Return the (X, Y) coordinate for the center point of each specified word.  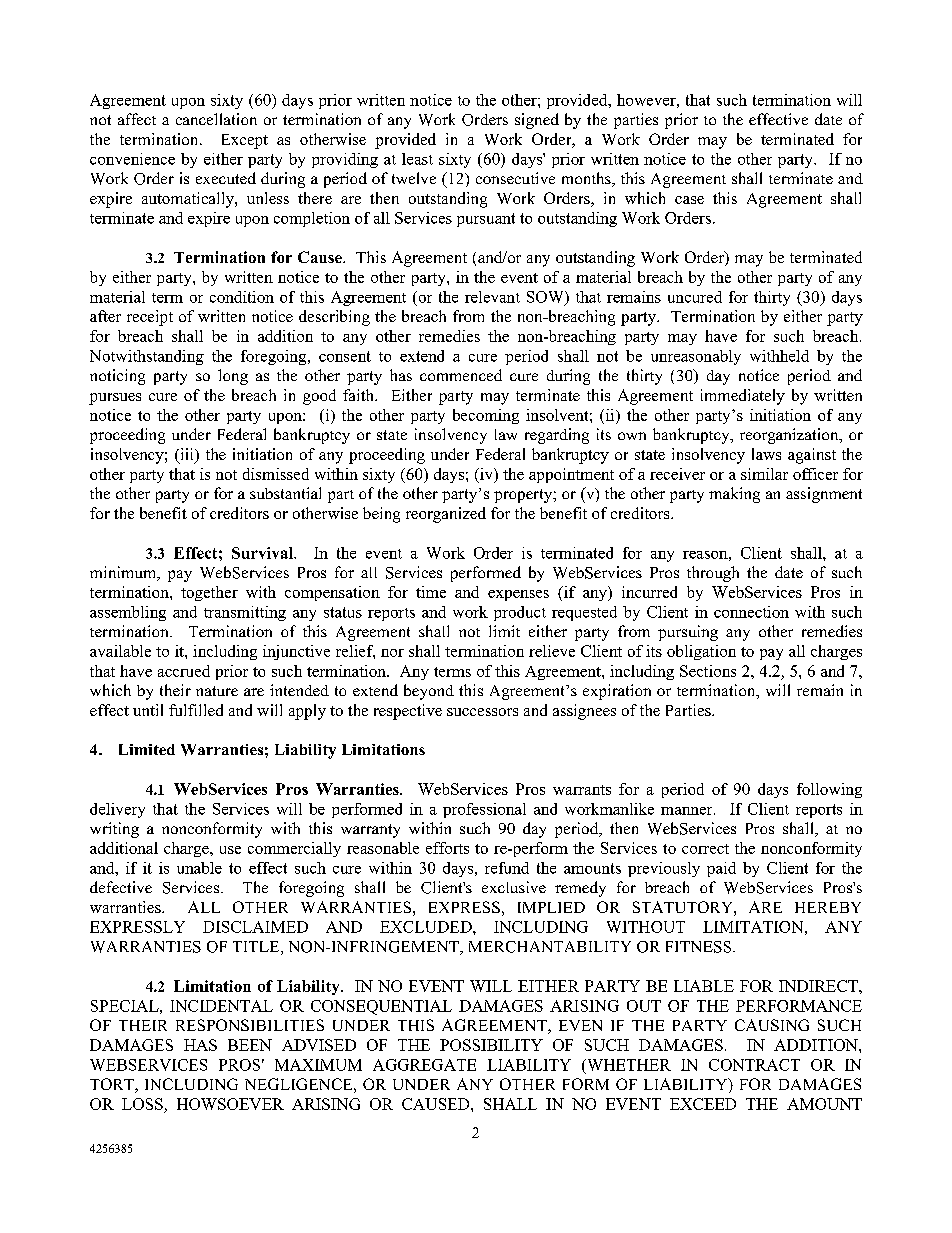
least (417, 159)
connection (751, 612)
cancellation (216, 119)
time (431, 592)
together (209, 593)
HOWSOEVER (230, 1104)
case (689, 200)
